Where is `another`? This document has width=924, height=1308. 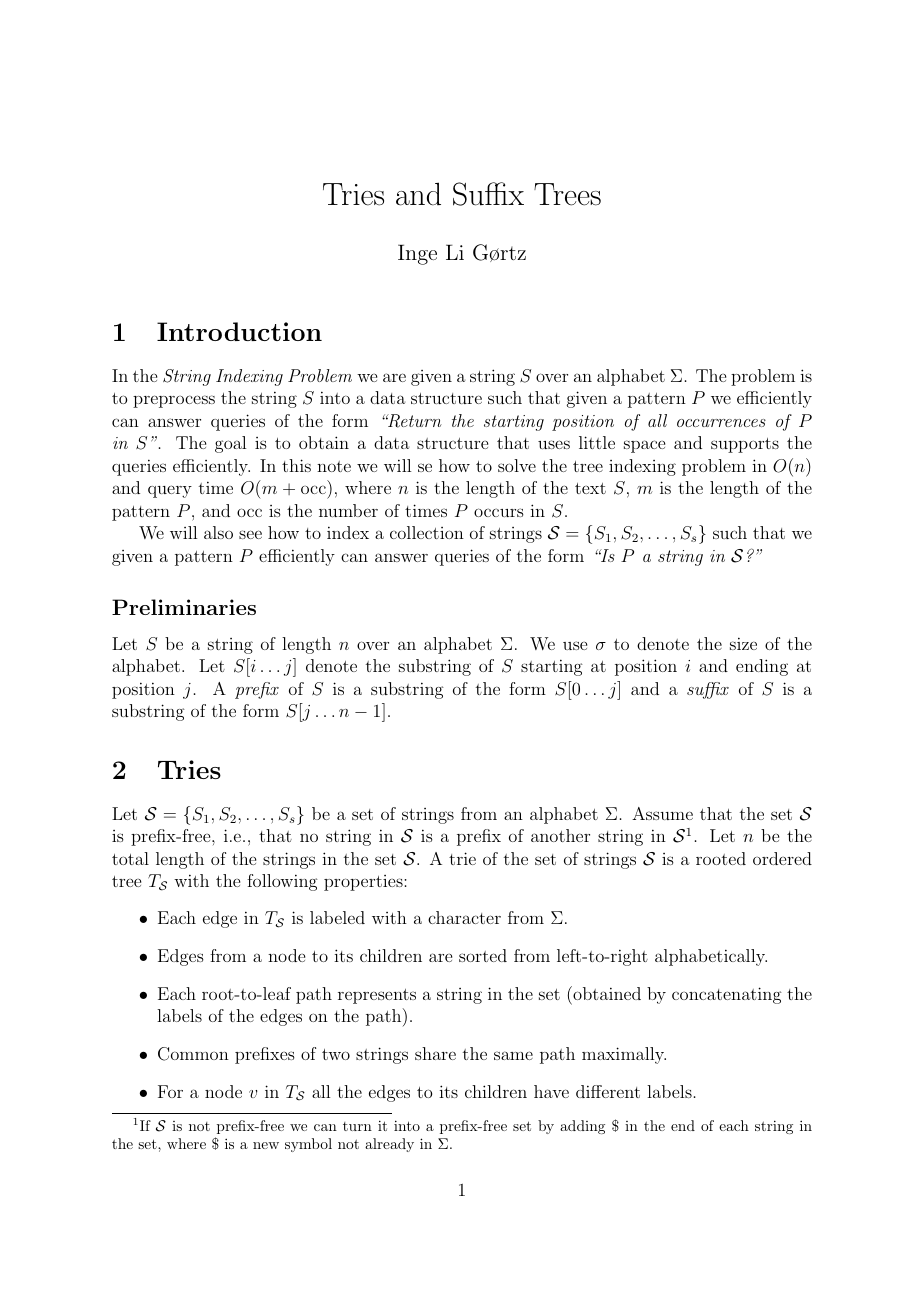
another is located at coordinates (560, 835).
